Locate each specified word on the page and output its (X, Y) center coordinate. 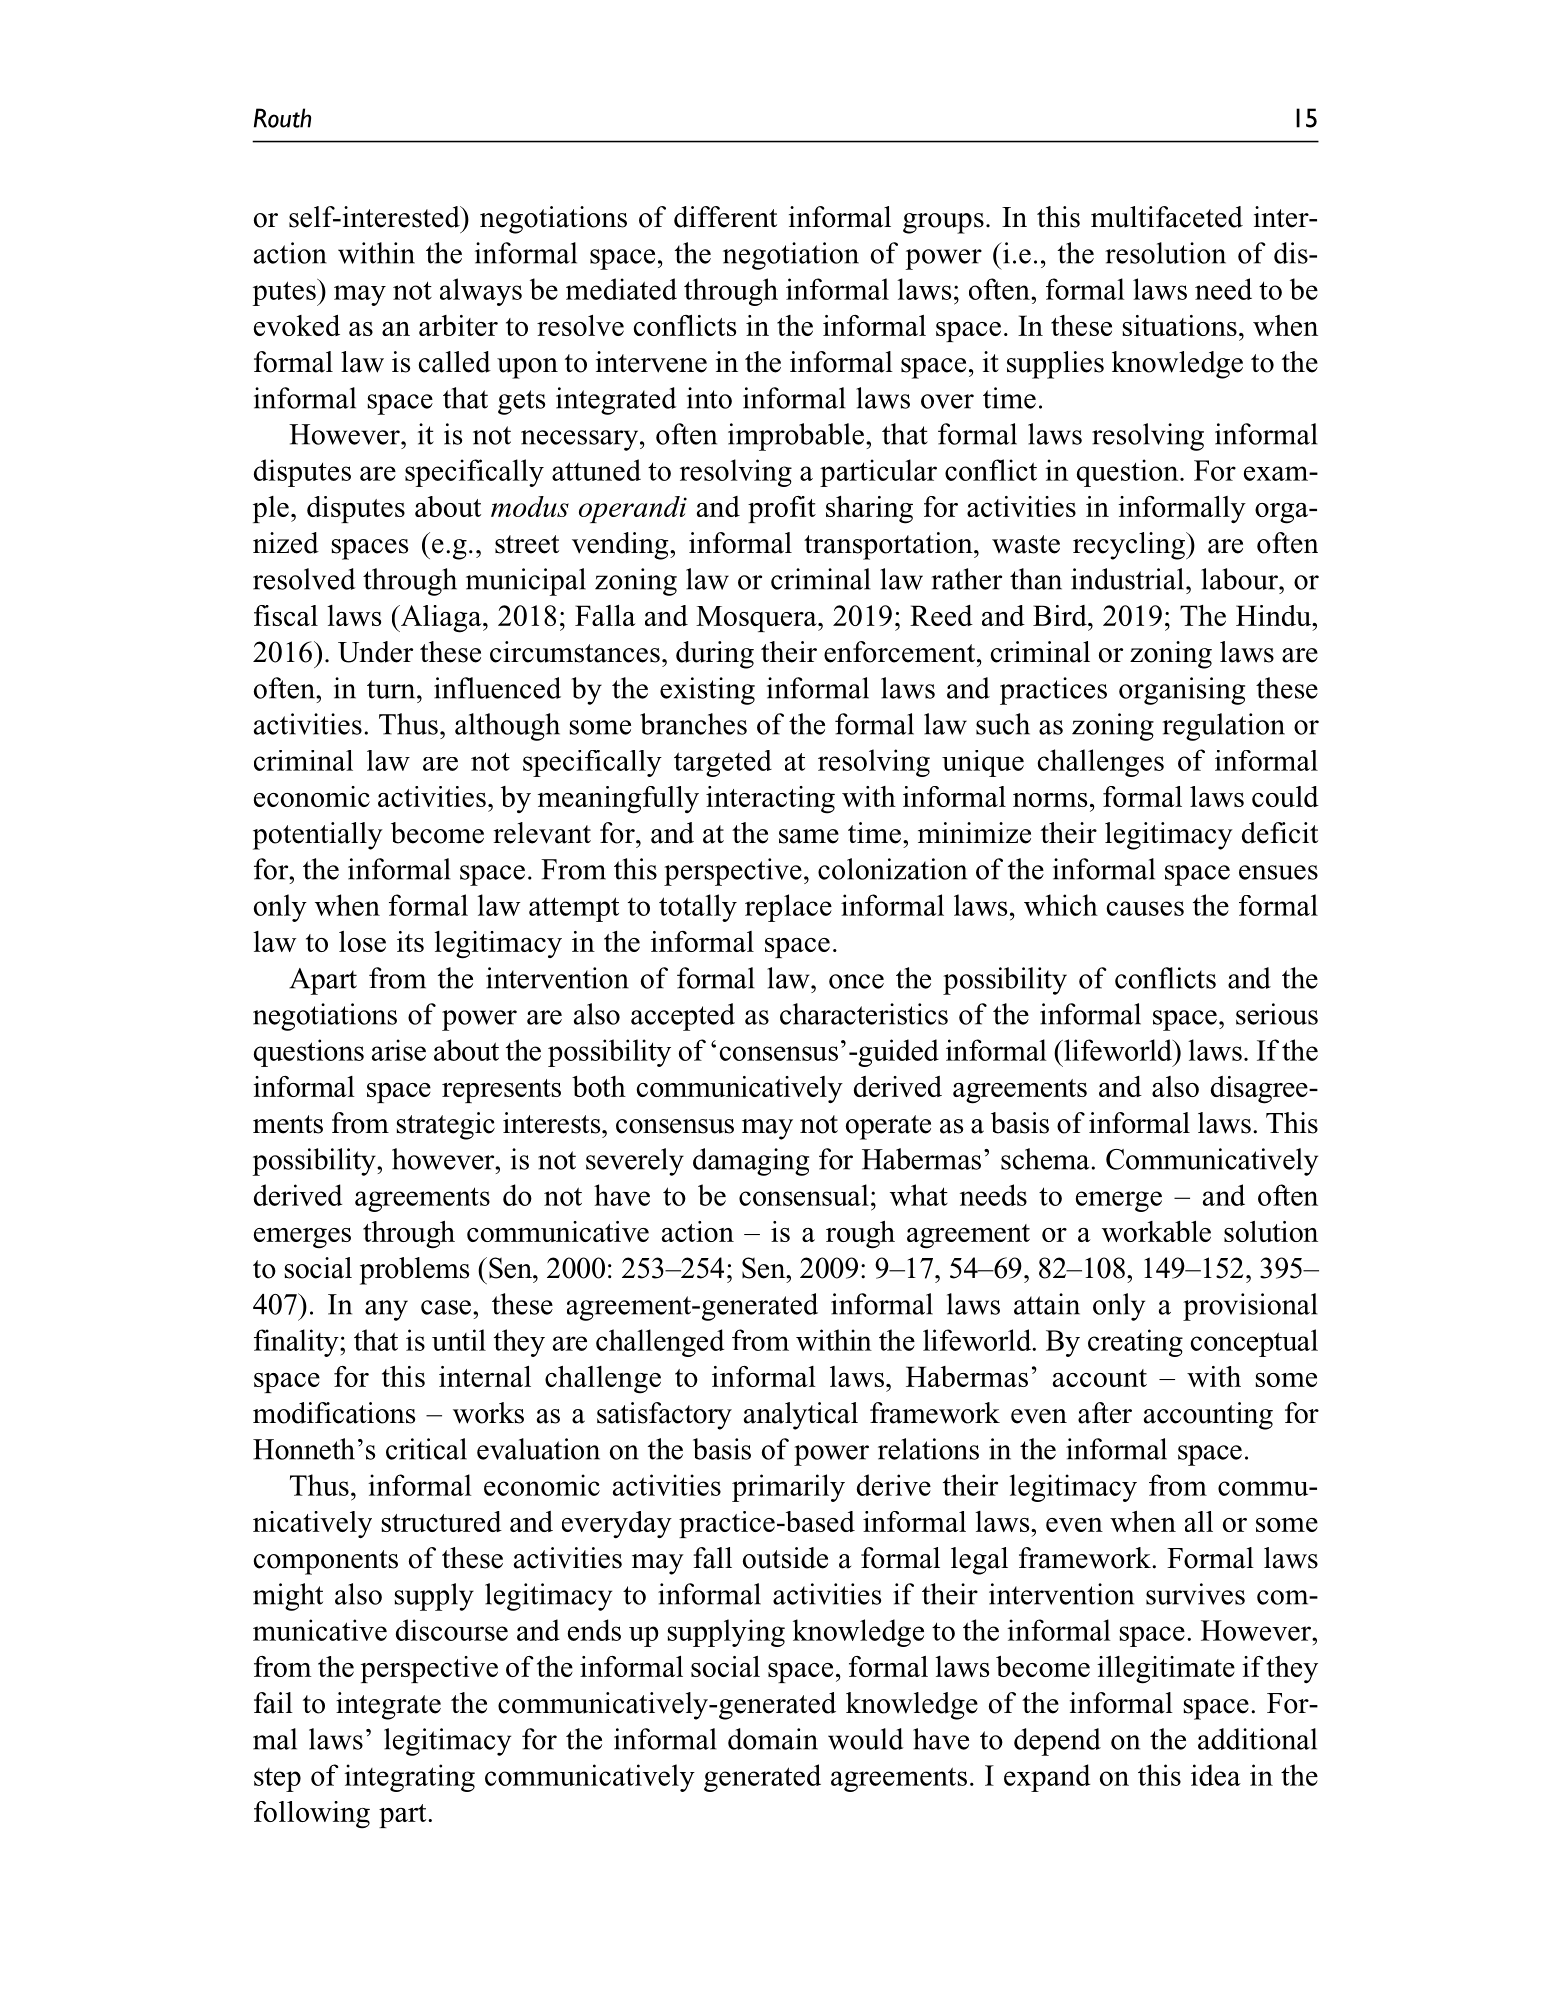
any (386, 1310)
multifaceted (1167, 217)
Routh (282, 118)
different (725, 217)
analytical (801, 1416)
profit (782, 509)
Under (375, 652)
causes (1145, 908)
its (410, 941)
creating (1135, 1343)
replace (788, 908)
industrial (1127, 579)
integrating (409, 1778)
